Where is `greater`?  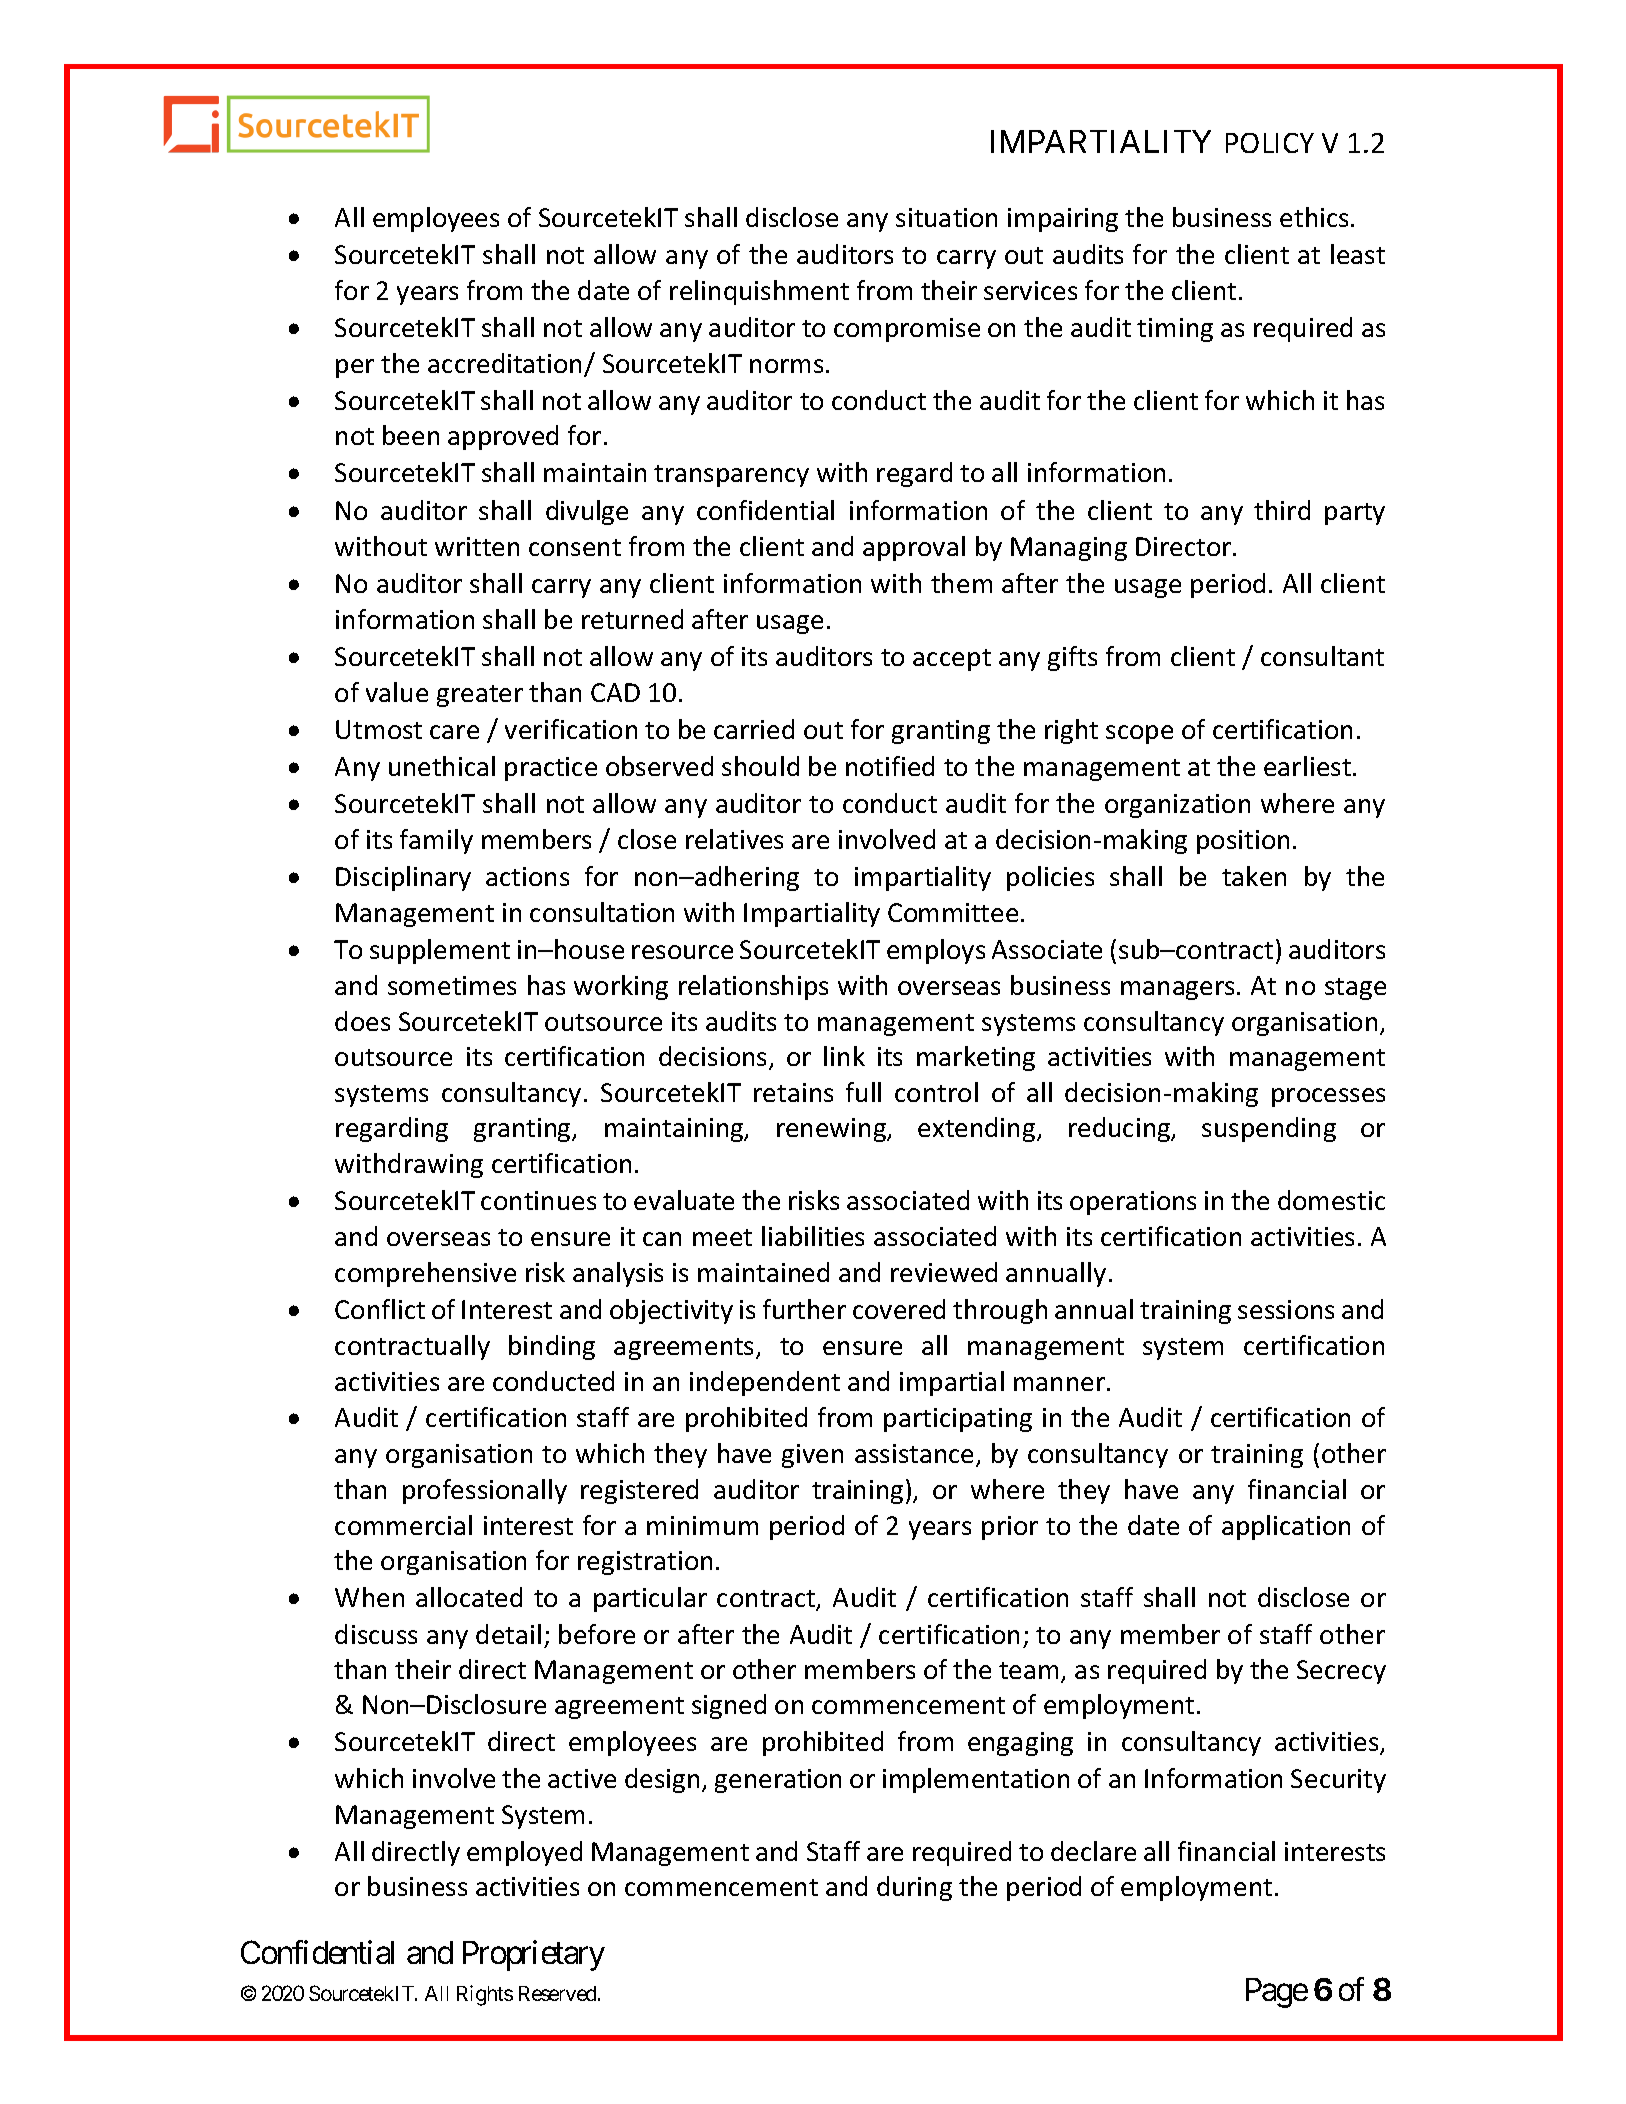 greater is located at coordinates (480, 696).
